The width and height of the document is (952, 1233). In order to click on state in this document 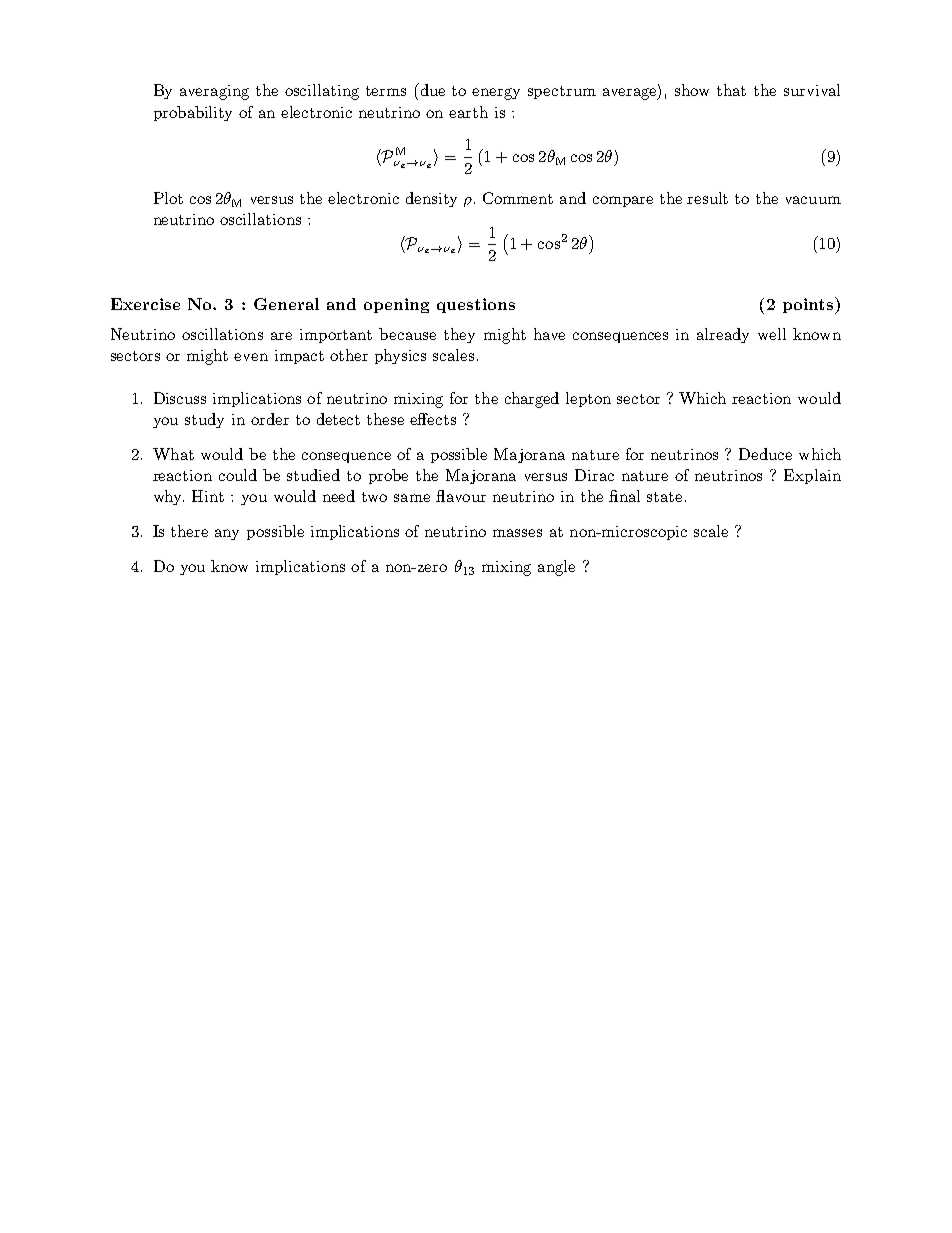, I will do `click(664, 497)`.
